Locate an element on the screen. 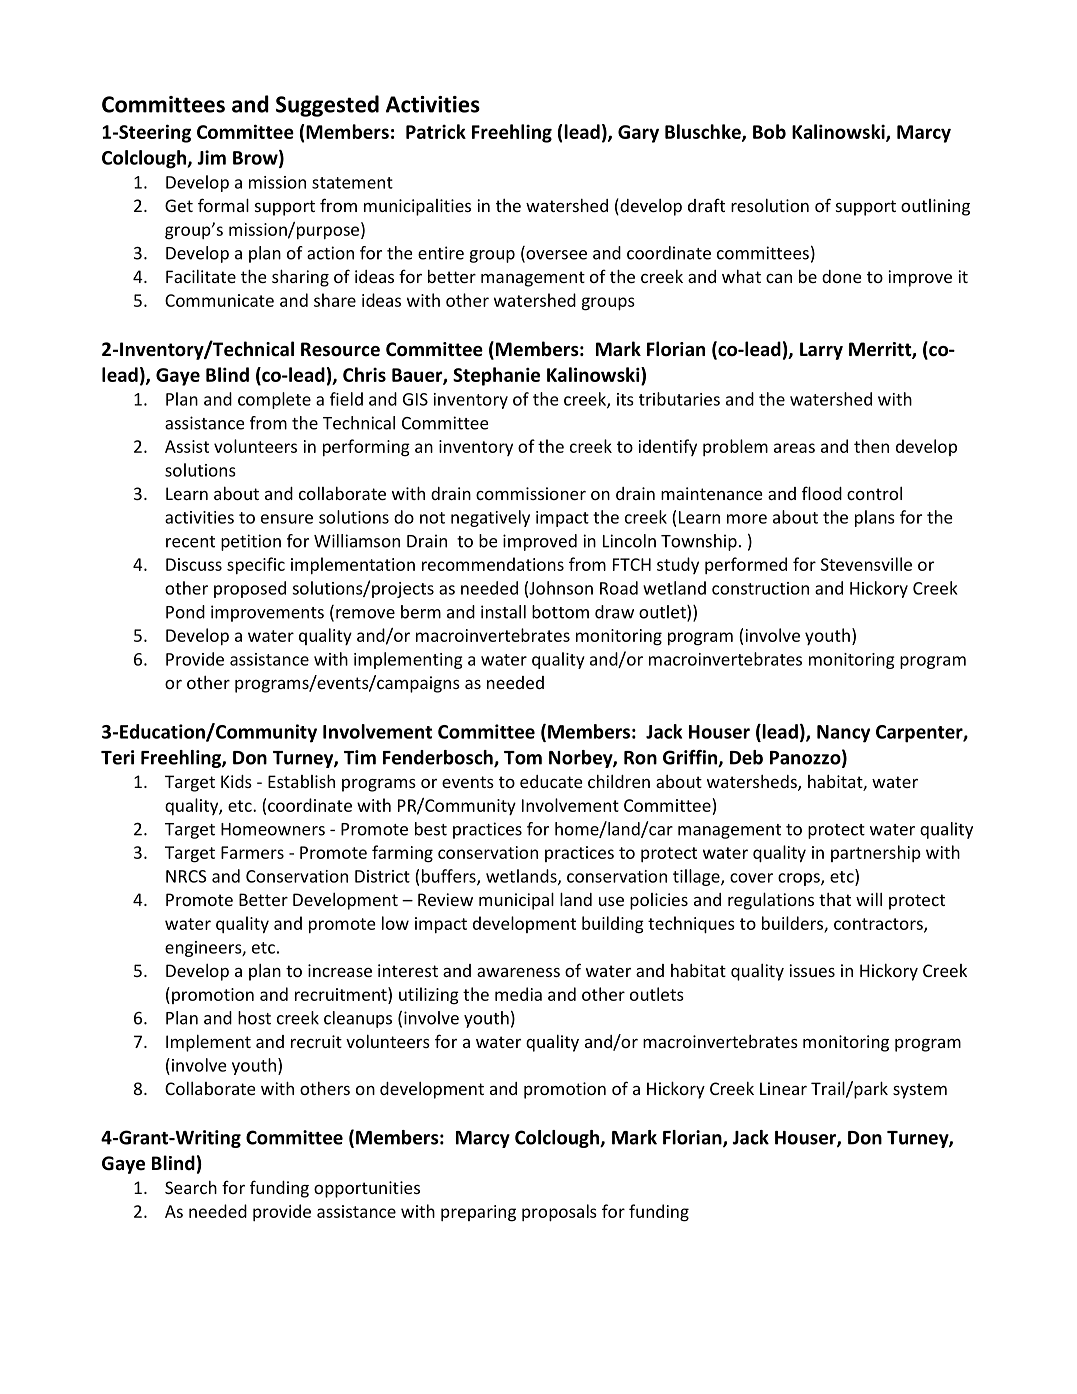  Pond is located at coordinates (185, 612).
